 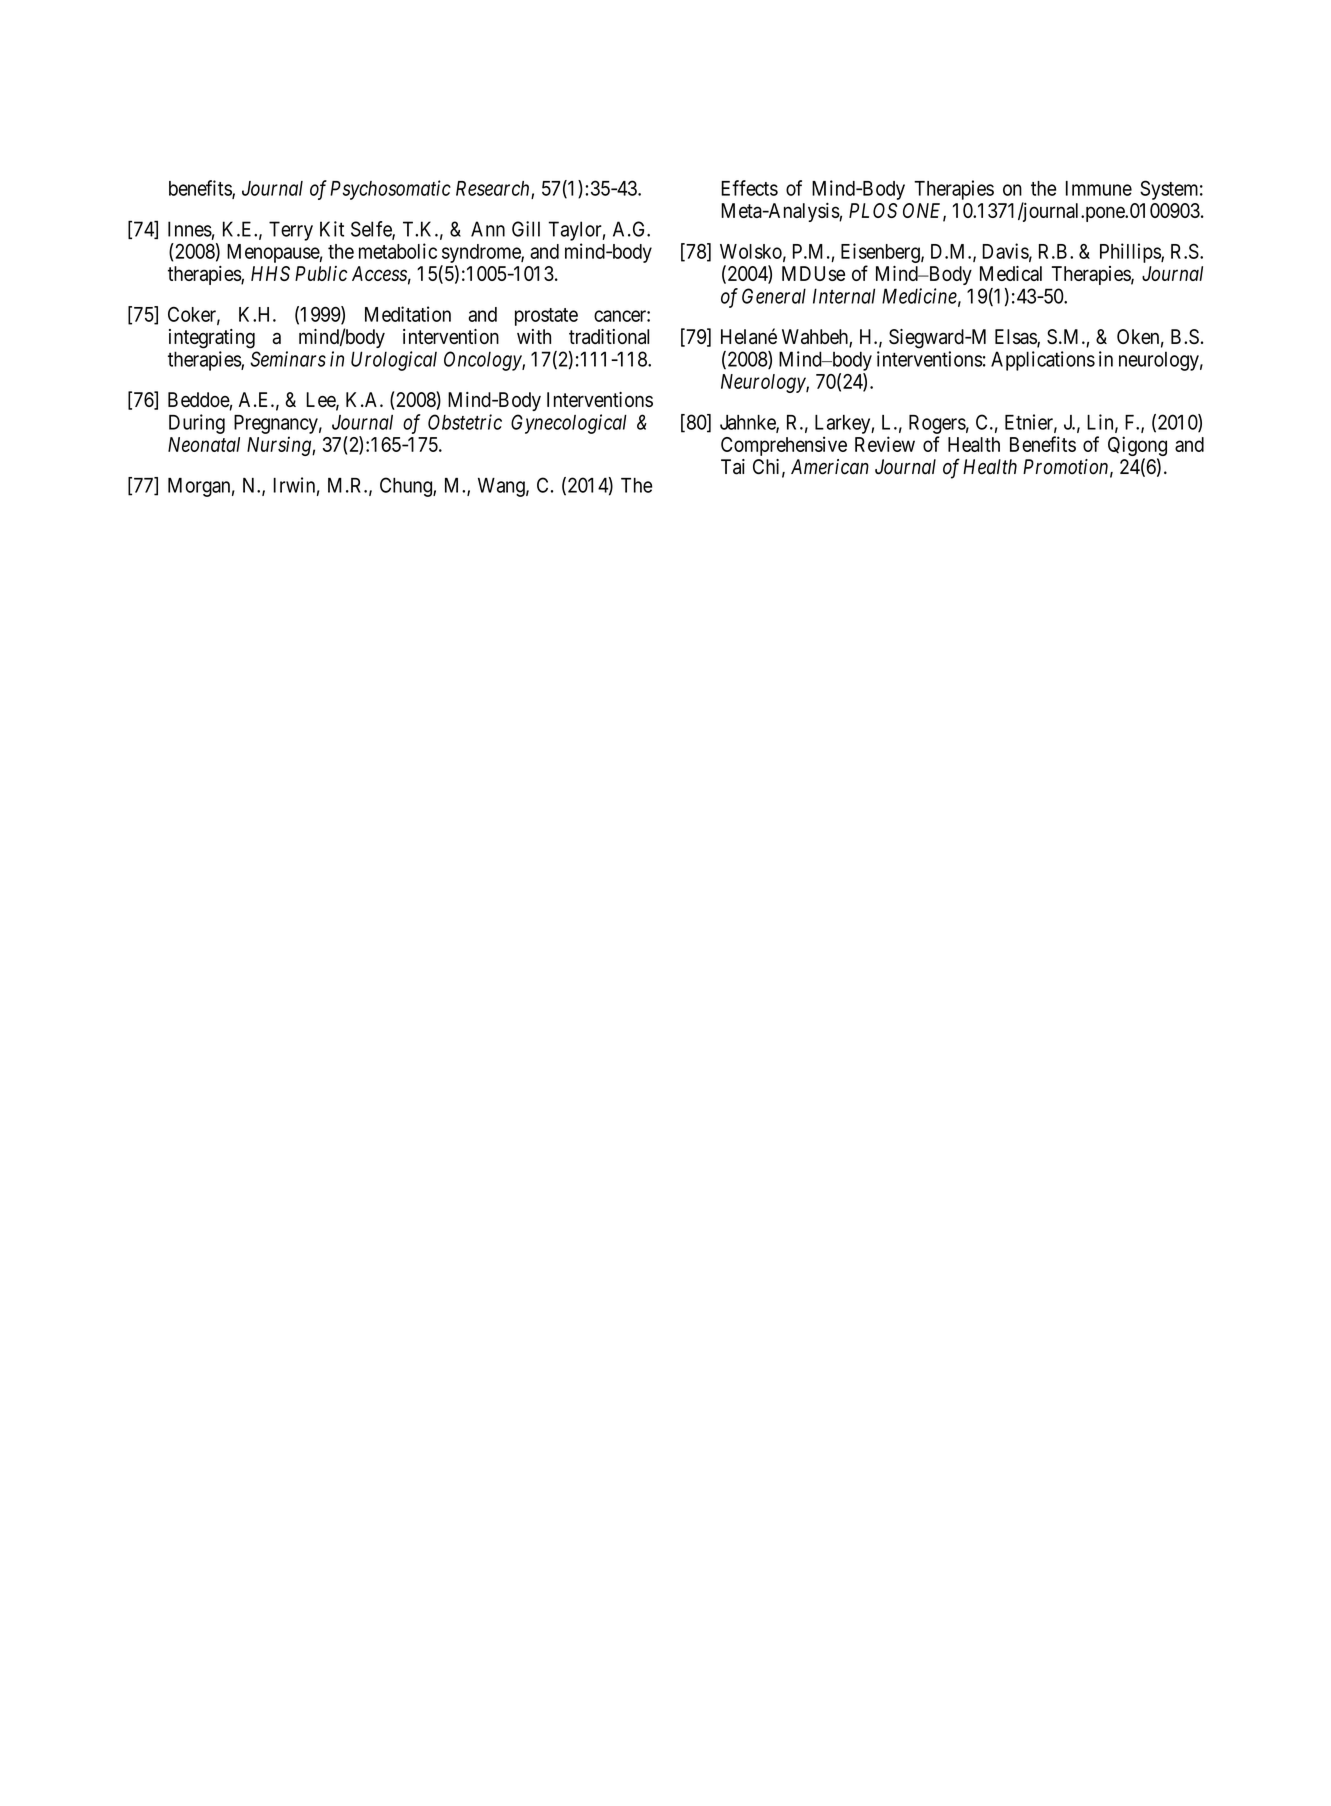 I want to click on Chung, so click(x=407, y=487).
